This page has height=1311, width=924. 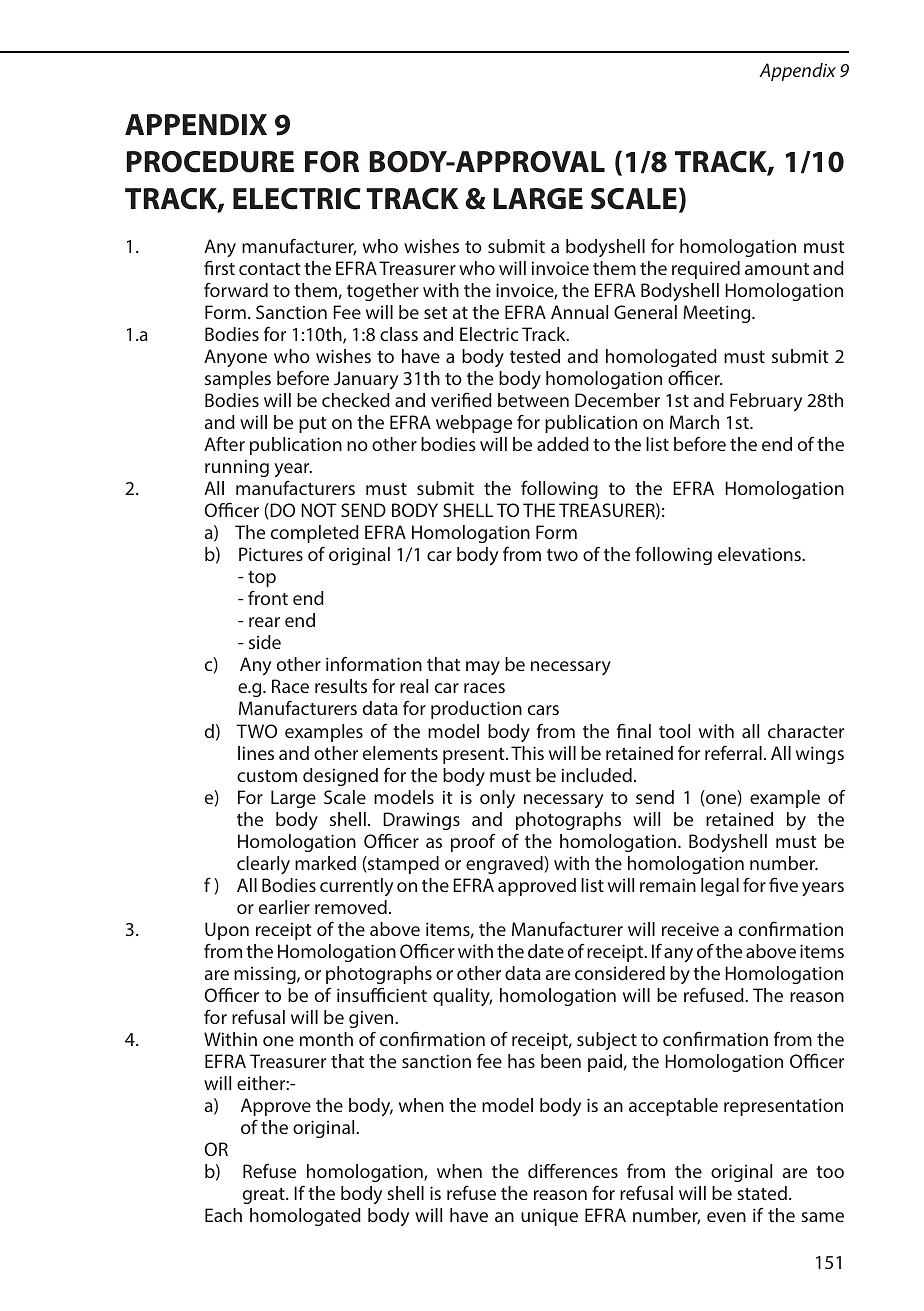 I want to click on PROCEDURE, so click(x=210, y=162).
